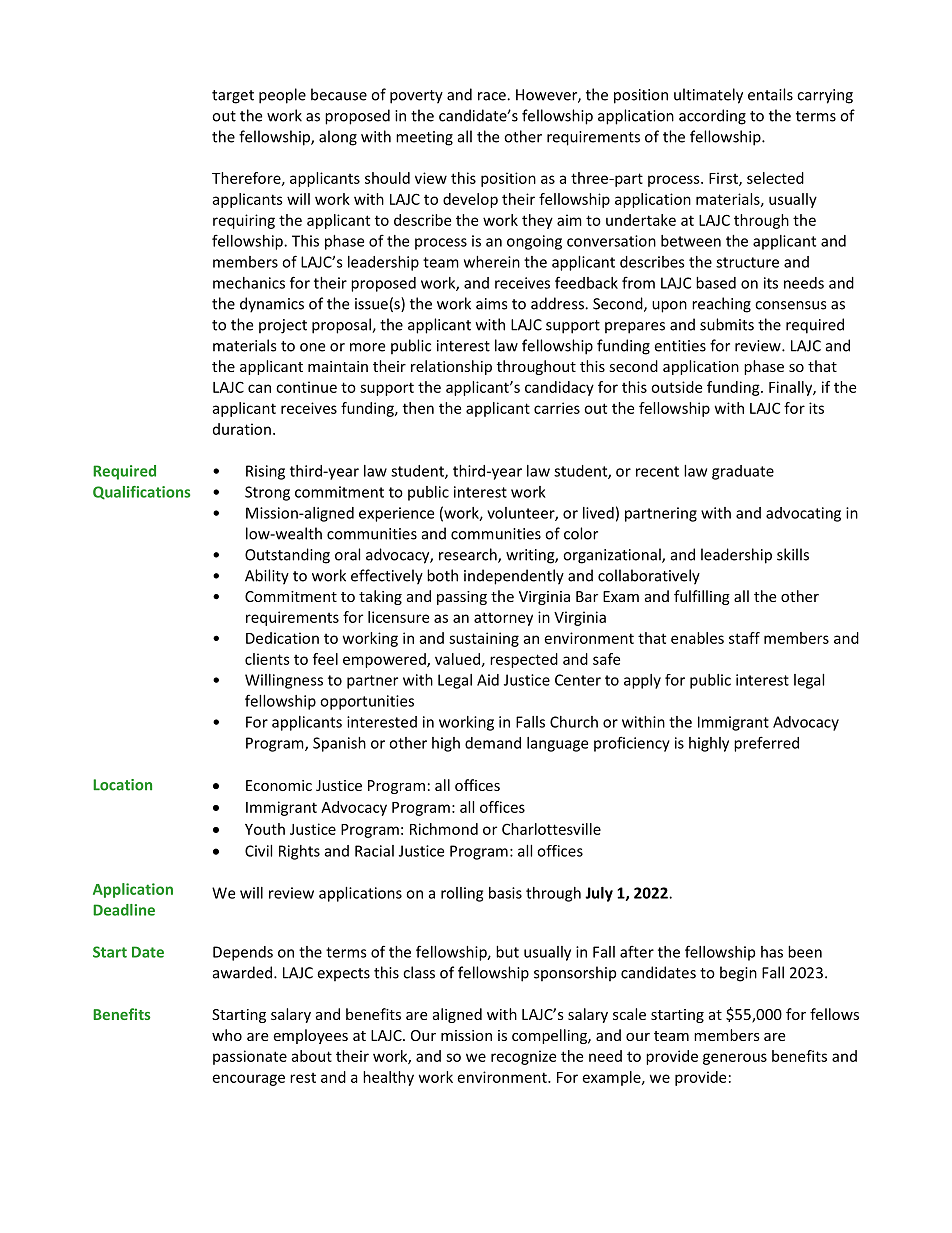  I want to click on Economic, so click(279, 785).
